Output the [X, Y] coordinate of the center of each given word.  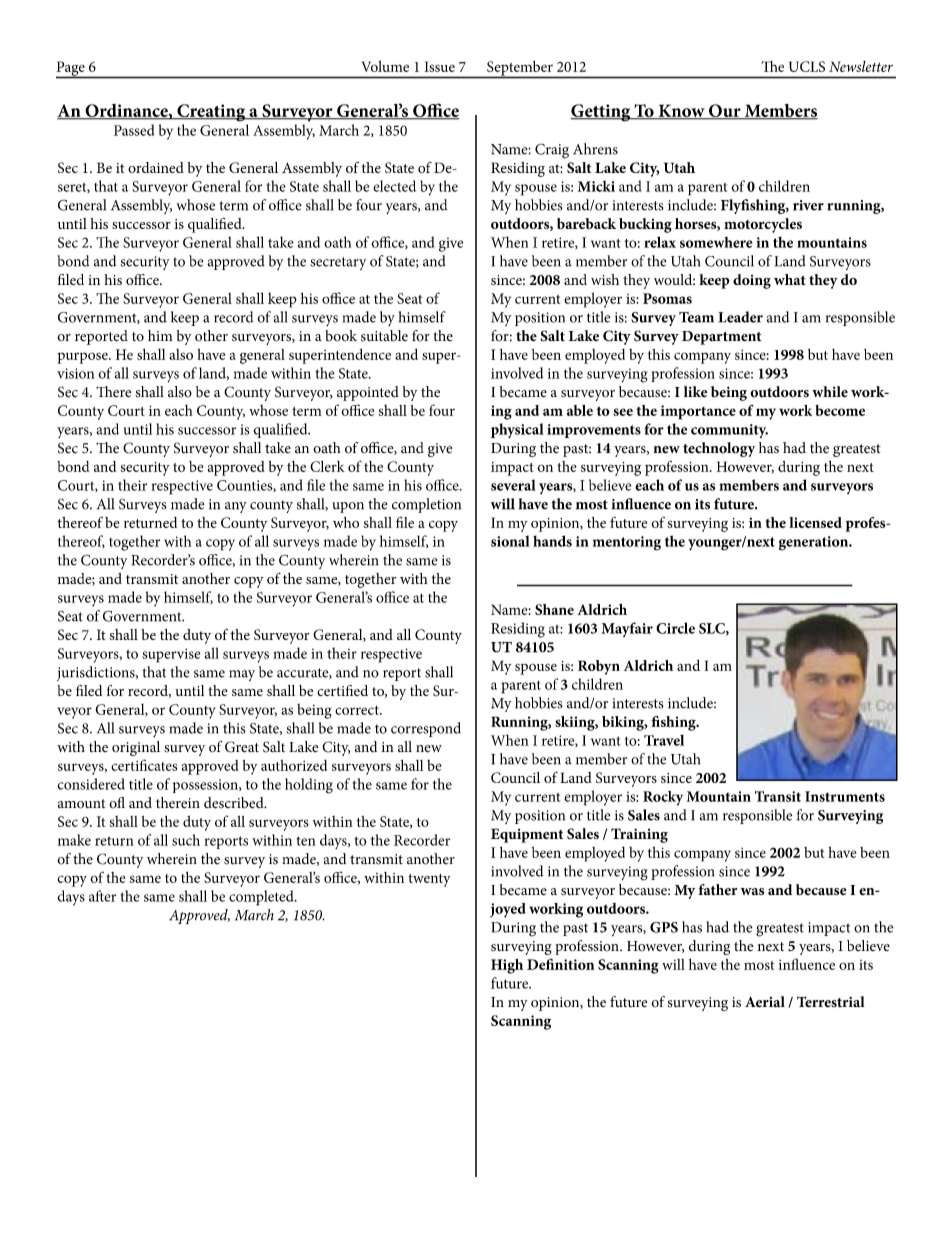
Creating [211, 113]
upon [348, 507]
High [507, 966]
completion [426, 505]
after [102, 896]
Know [681, 111]
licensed [815, 522]
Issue [439, 66]
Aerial [765, 1002]
